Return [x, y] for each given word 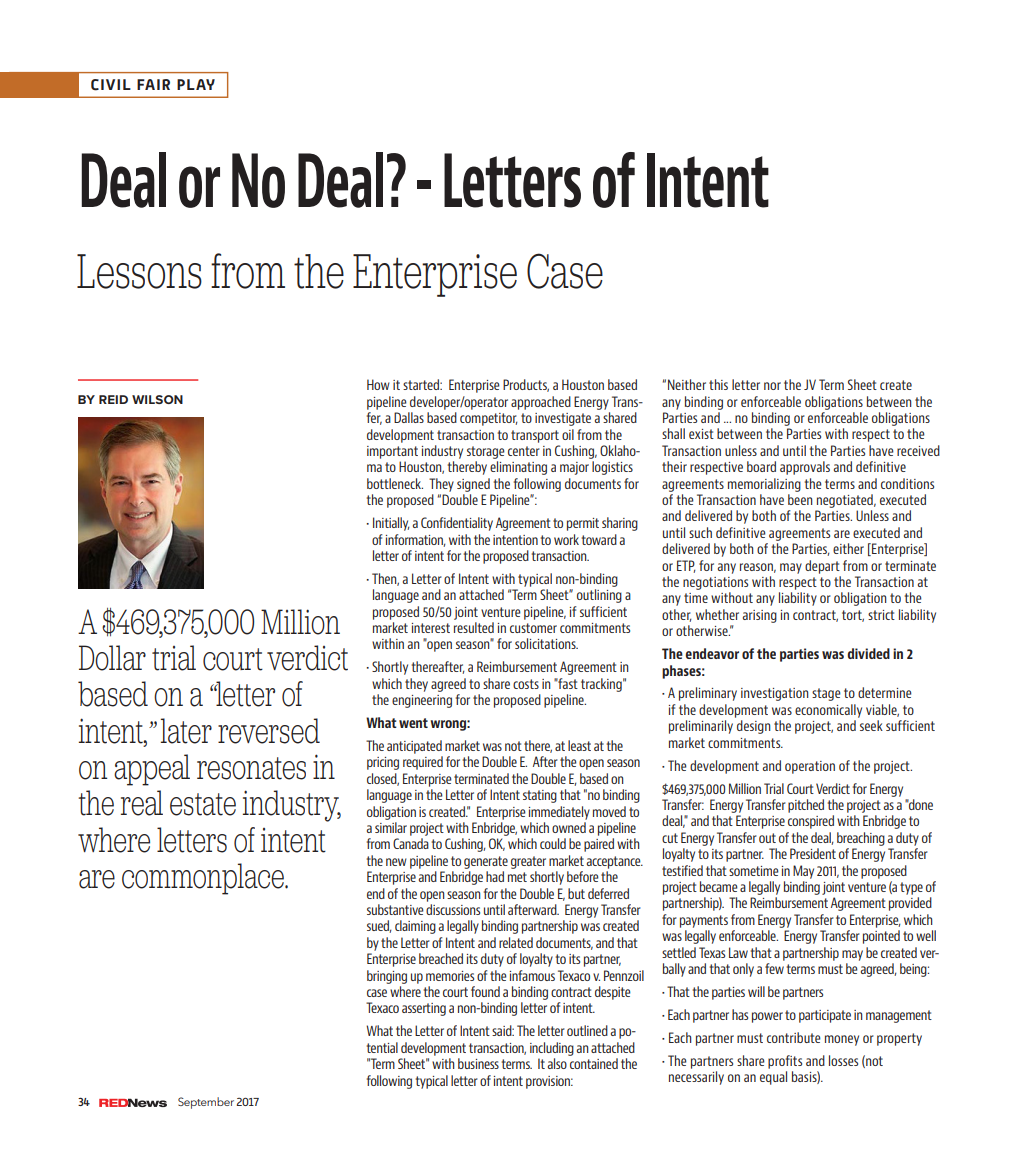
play [196, 84]
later [186, 731]
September [206, 1103]
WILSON [157, 399]
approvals [805, 468]
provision [549, 1082]
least [579, 745]
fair [153, 84]
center [524, 451]
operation [810, 767]
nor [772, 386]
